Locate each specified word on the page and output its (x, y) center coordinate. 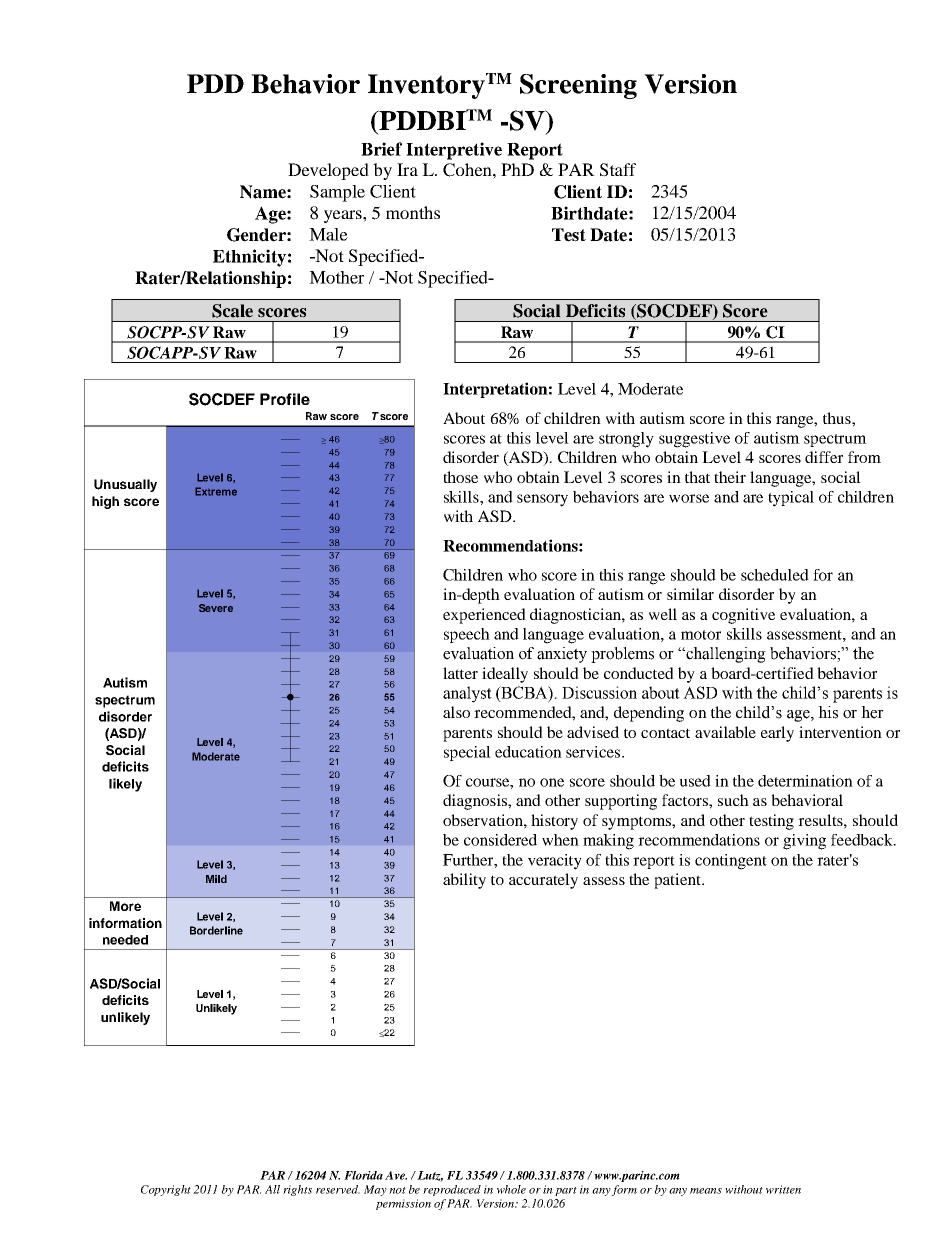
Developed (328, 171)
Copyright (166, 1190)
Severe (216, 608)
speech (467, 635)
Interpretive (454, 151)
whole (511, 1189)
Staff (618, 170)
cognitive (743, 616)
